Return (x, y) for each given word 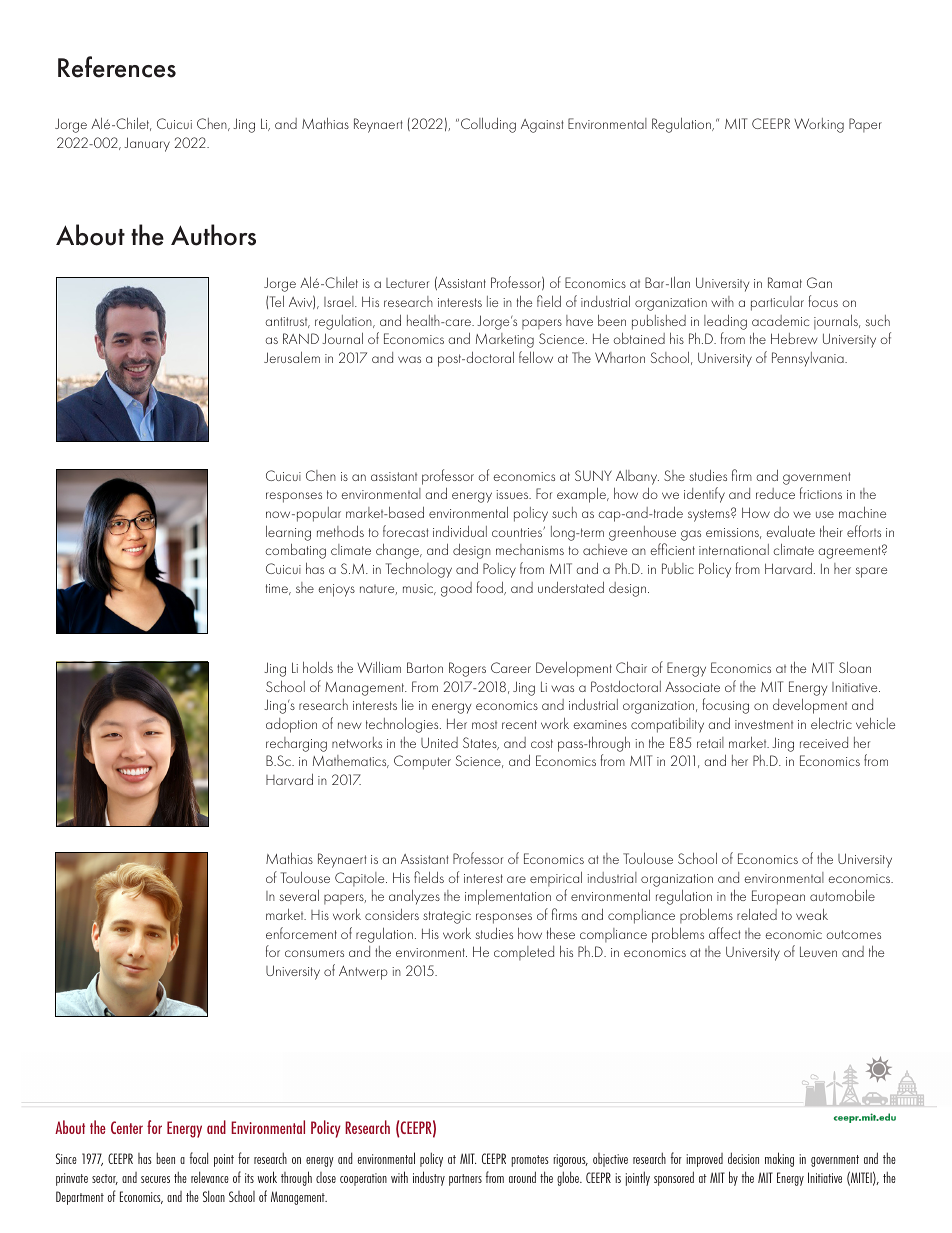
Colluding (488, 125)
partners (465, 1180)
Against (542, 126)
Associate (692, 687)
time (278, 589)
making (779, 1159)
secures (155, 1179)
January (147, 144)
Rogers (467, 669)
